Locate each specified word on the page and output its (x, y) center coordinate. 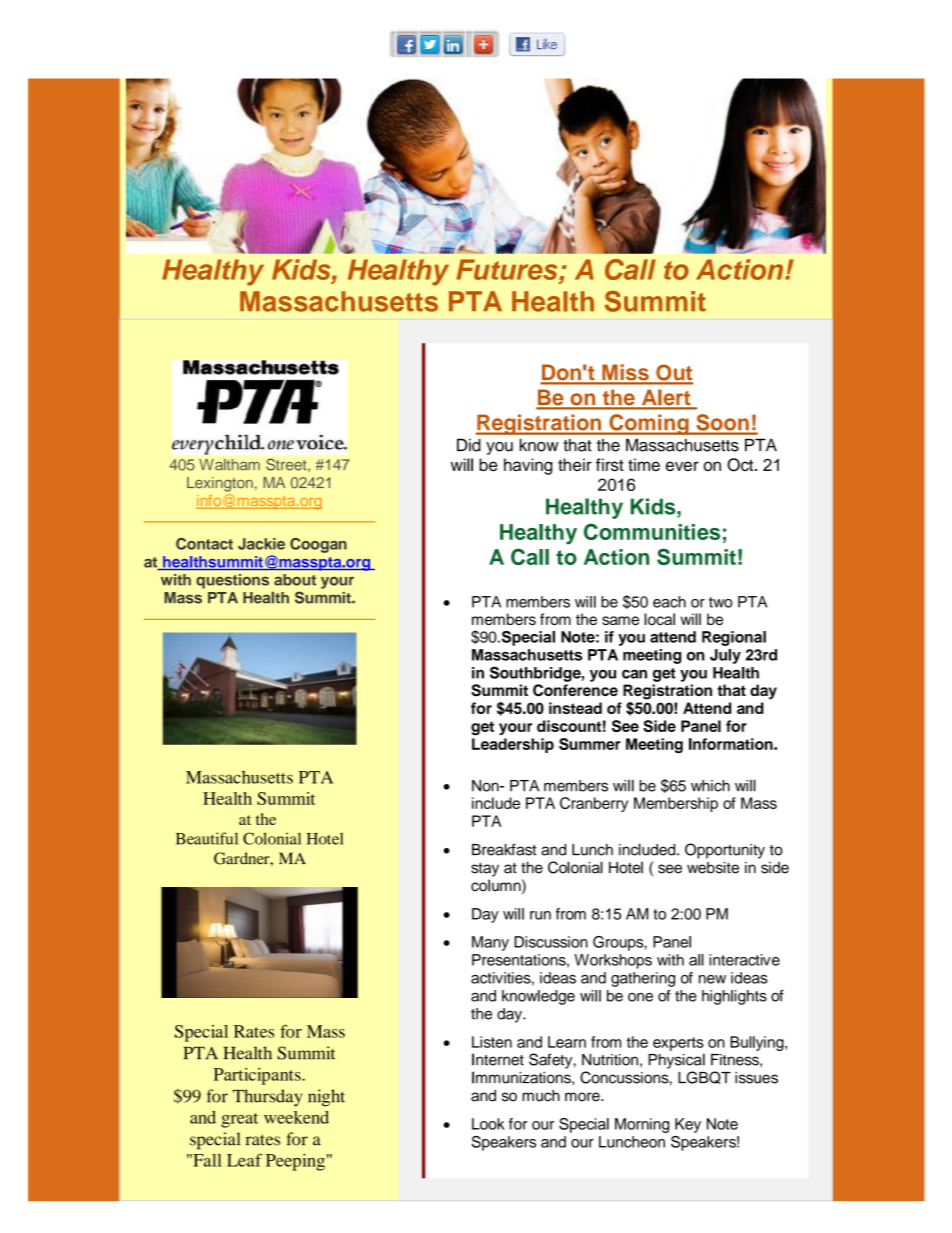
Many (490, 943)
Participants (258, 1076)
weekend (296, 1117)
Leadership (513, 745)
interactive (744, 960)
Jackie (261, 544)
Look (488, 1124)
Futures (508, 269)
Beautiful (207, 838)
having (528, 466)
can (634, 674)
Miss (625, 373)
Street (287, 464)
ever (682, 466)
